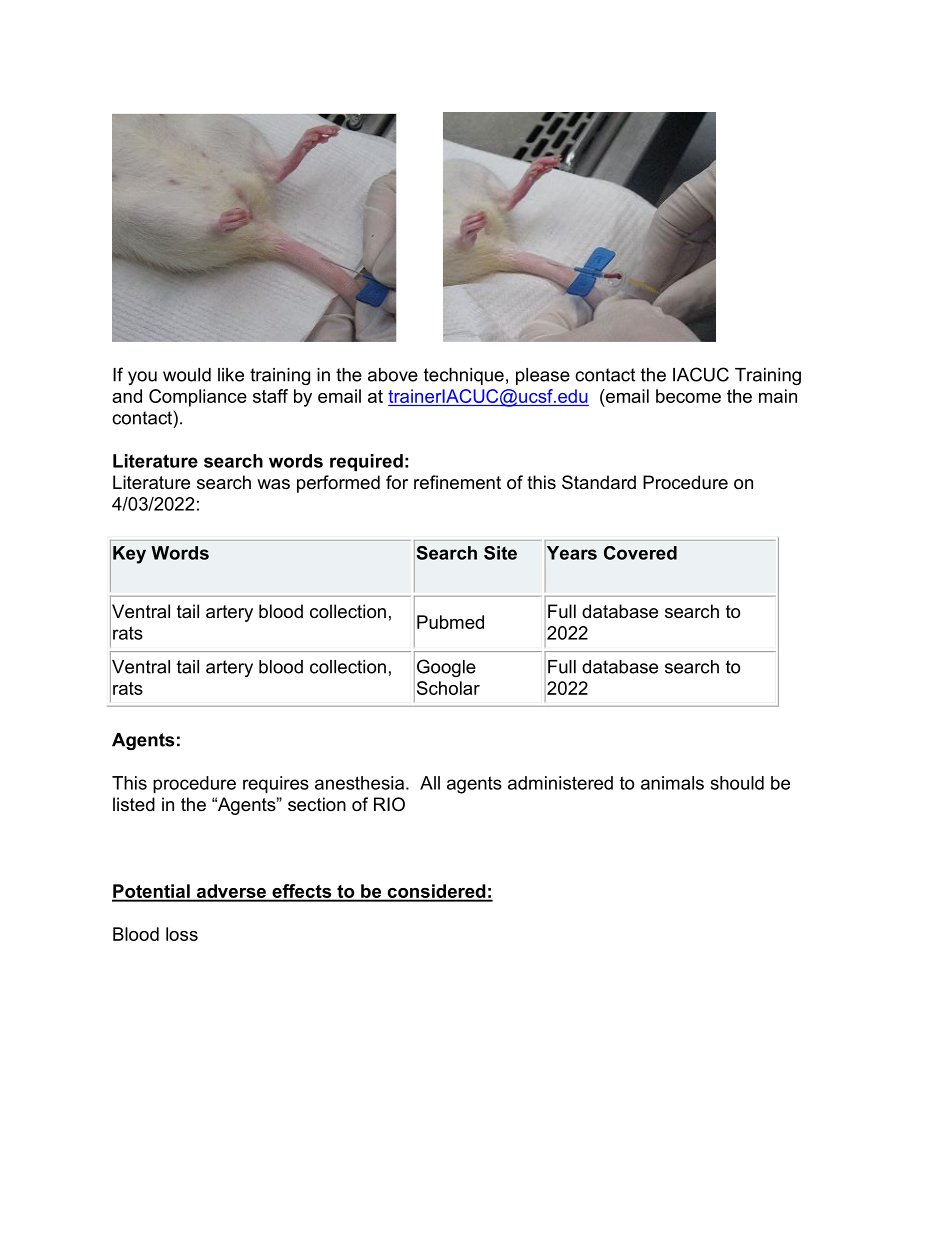 The image size is (952, 1233). What do you see at coordinates (198, 398) in the screenshot?
I see `Compliance` at bounding box center [198, 398].
